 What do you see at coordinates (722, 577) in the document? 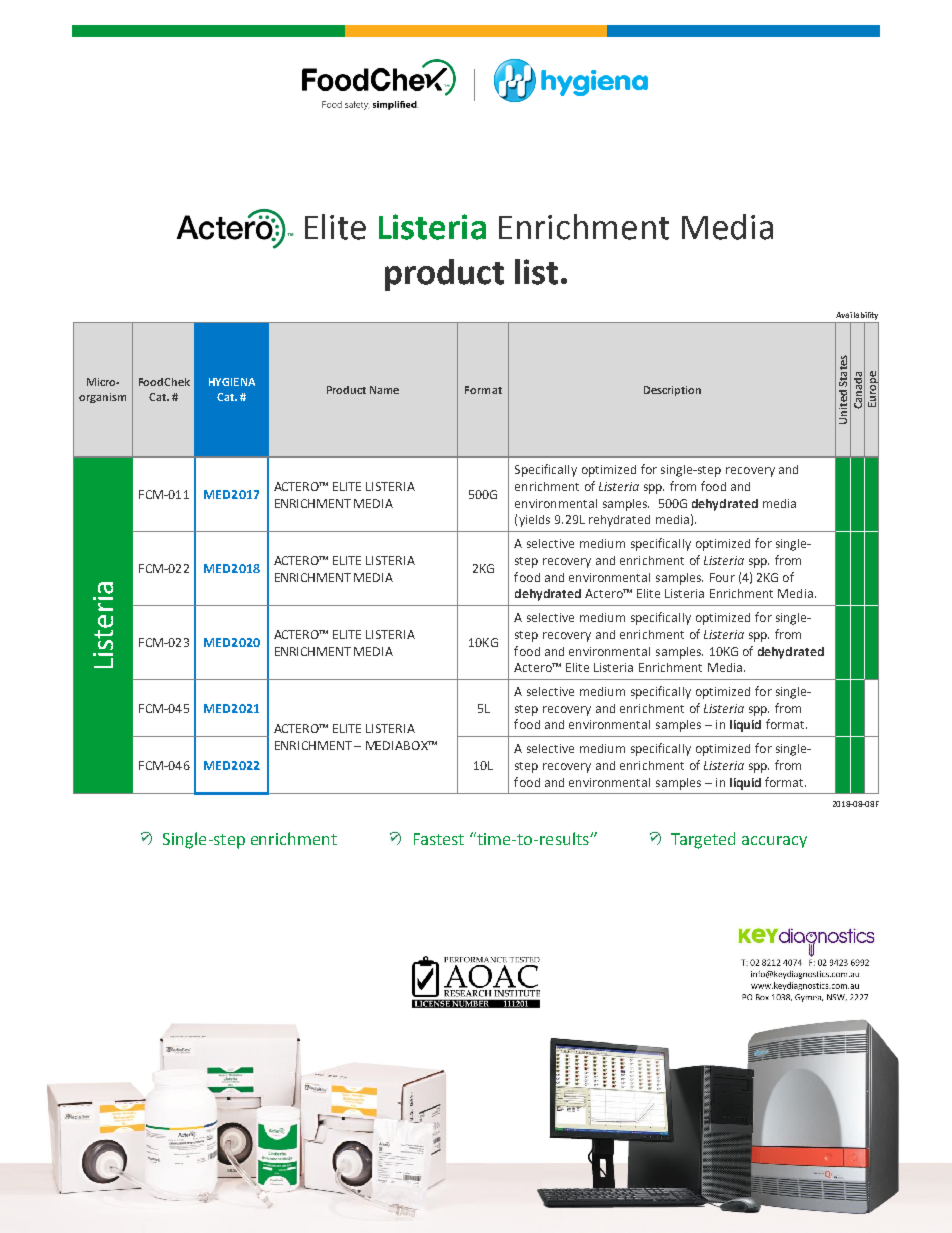
I see `Four` at bounding box center [722, 577].
